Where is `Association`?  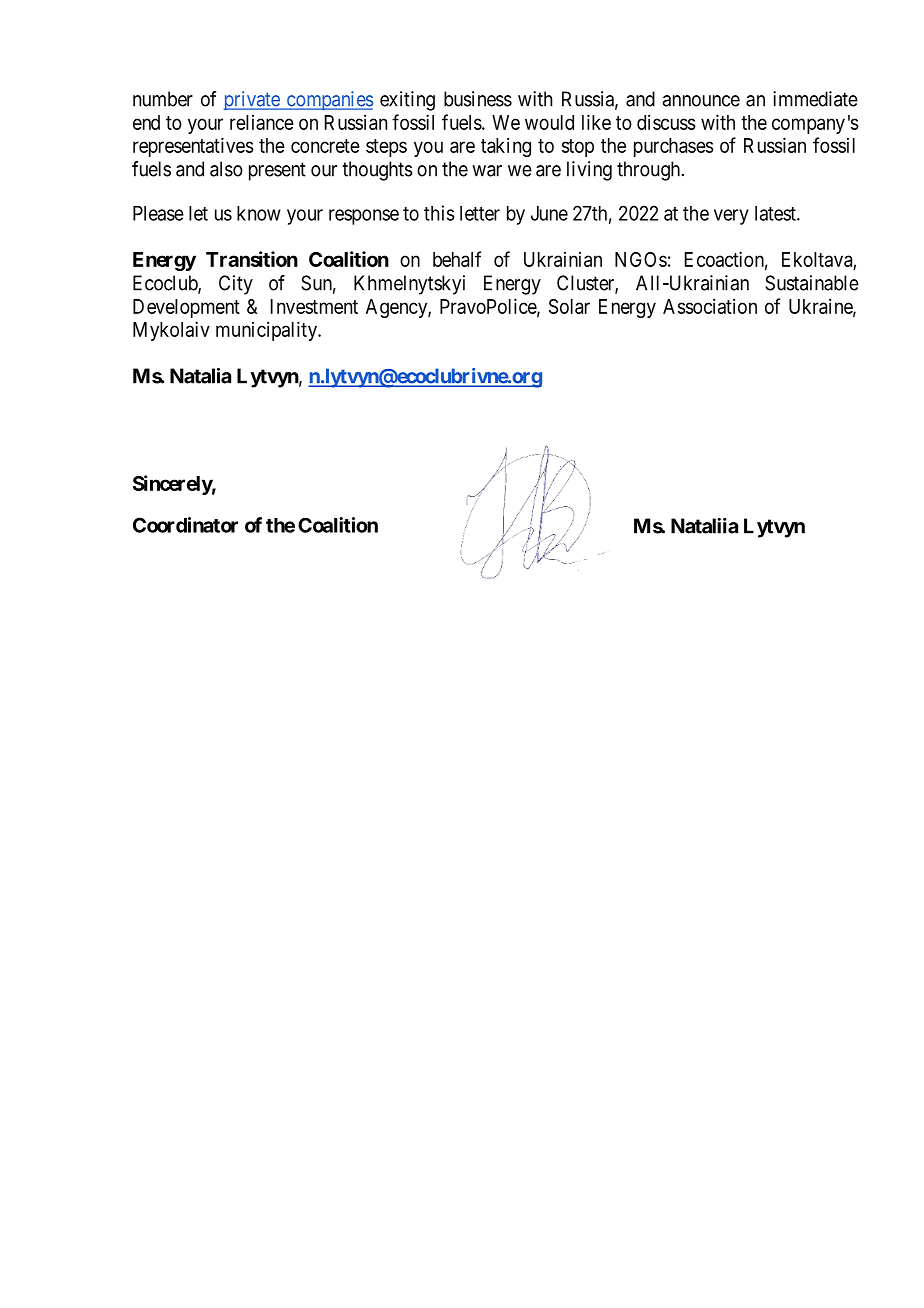
Association is located at coordinates (710, 306).
